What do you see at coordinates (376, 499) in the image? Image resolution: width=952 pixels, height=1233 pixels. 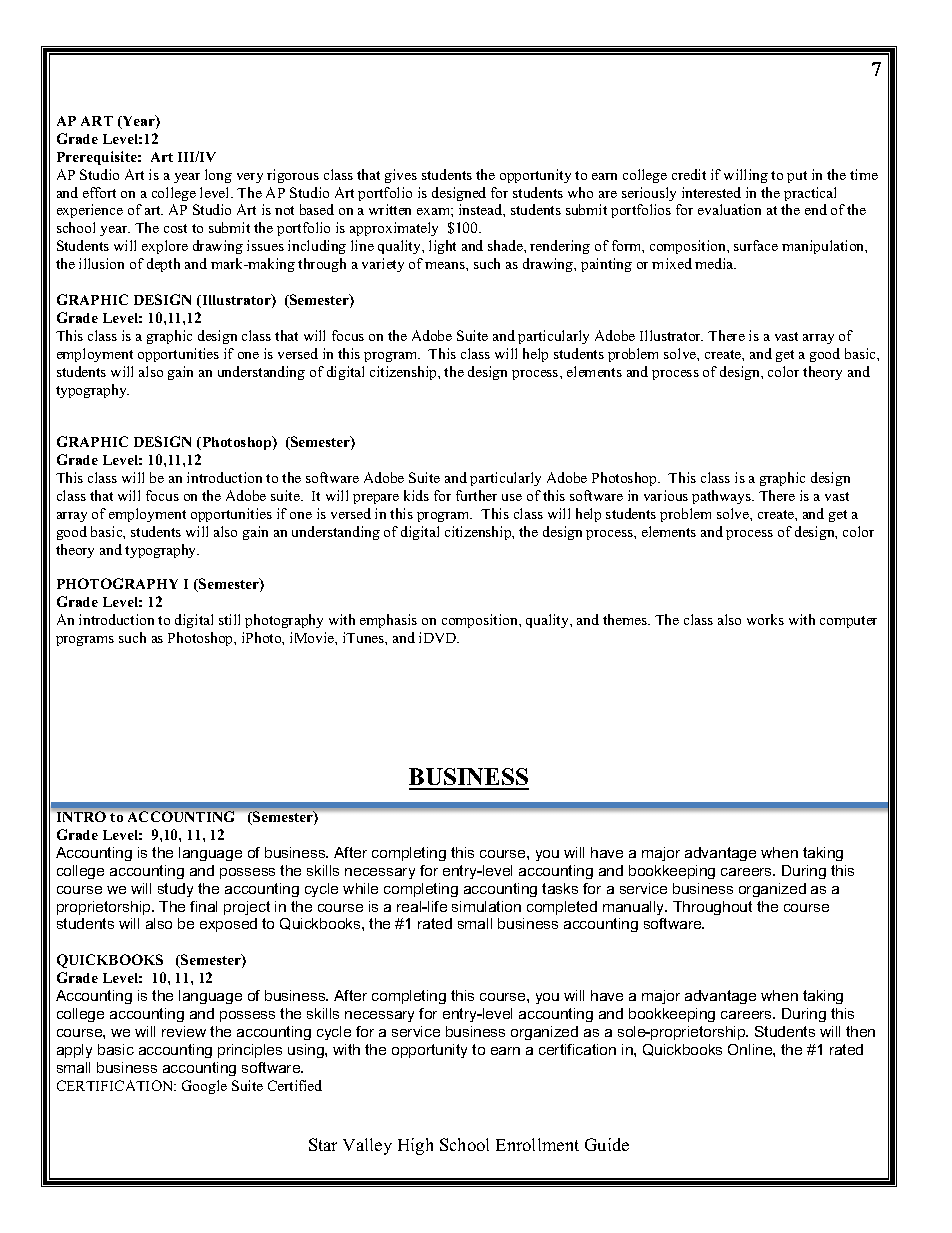 I see `prepare` at bounding box center [376, 499].
